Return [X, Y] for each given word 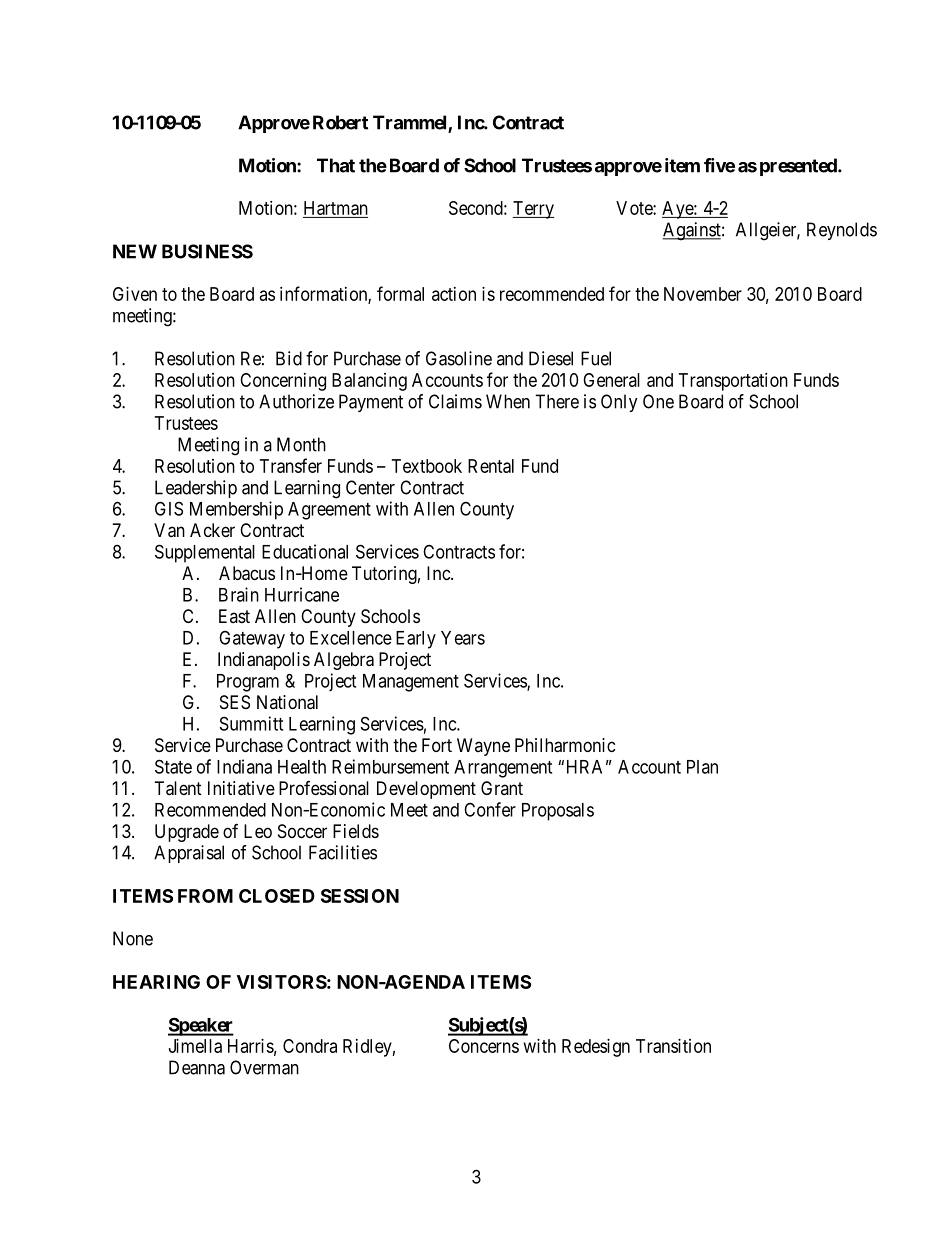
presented [799, 167]
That [336, 165]
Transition [673, 1046]
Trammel [411, 123]
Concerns [484, 1046]
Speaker [201, 1026]
